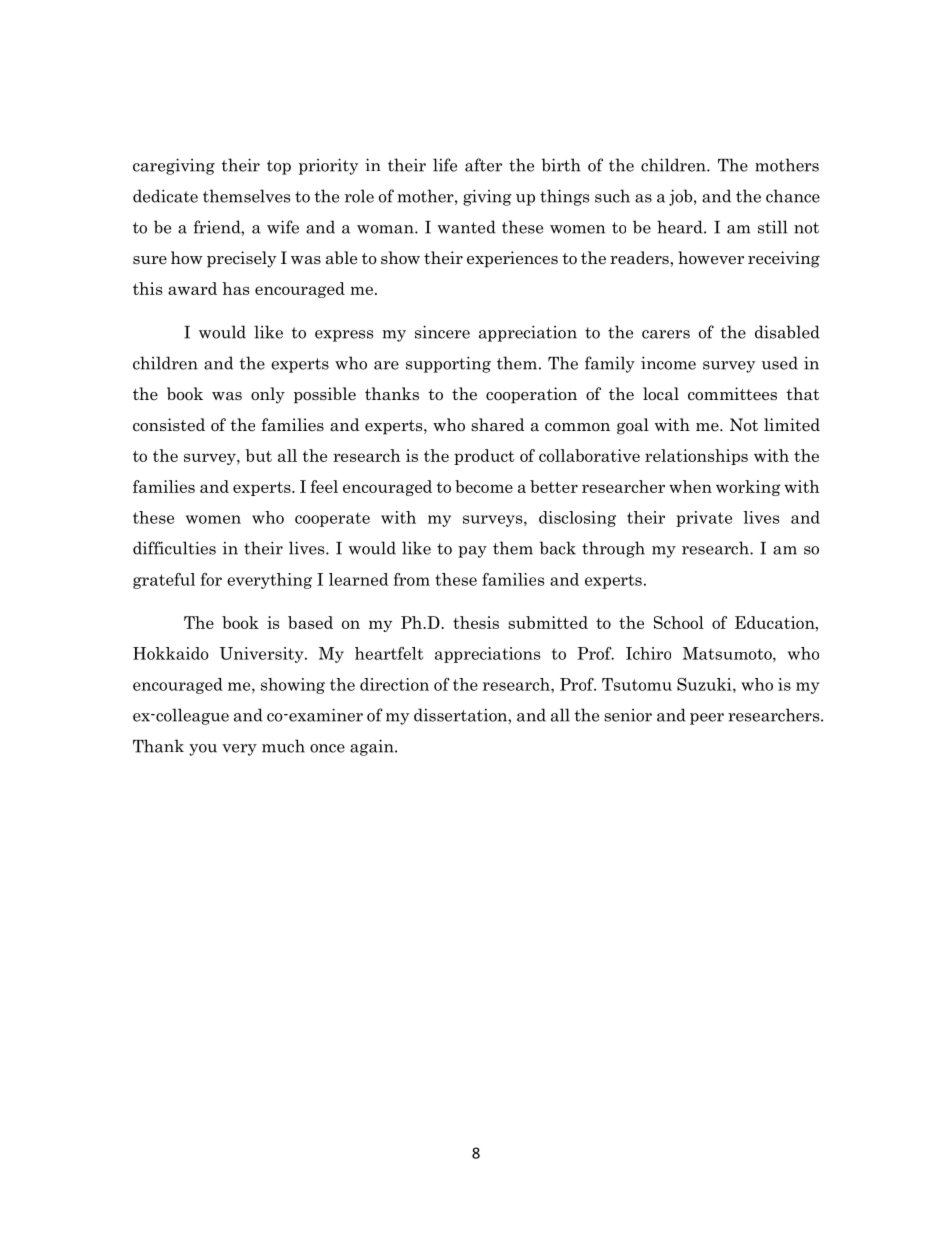 This screenshot has width=952, height=1233. What do you see at coordinates (666, 334) in the screenshot?
I see `carers` at bounding box center [666, 334].
